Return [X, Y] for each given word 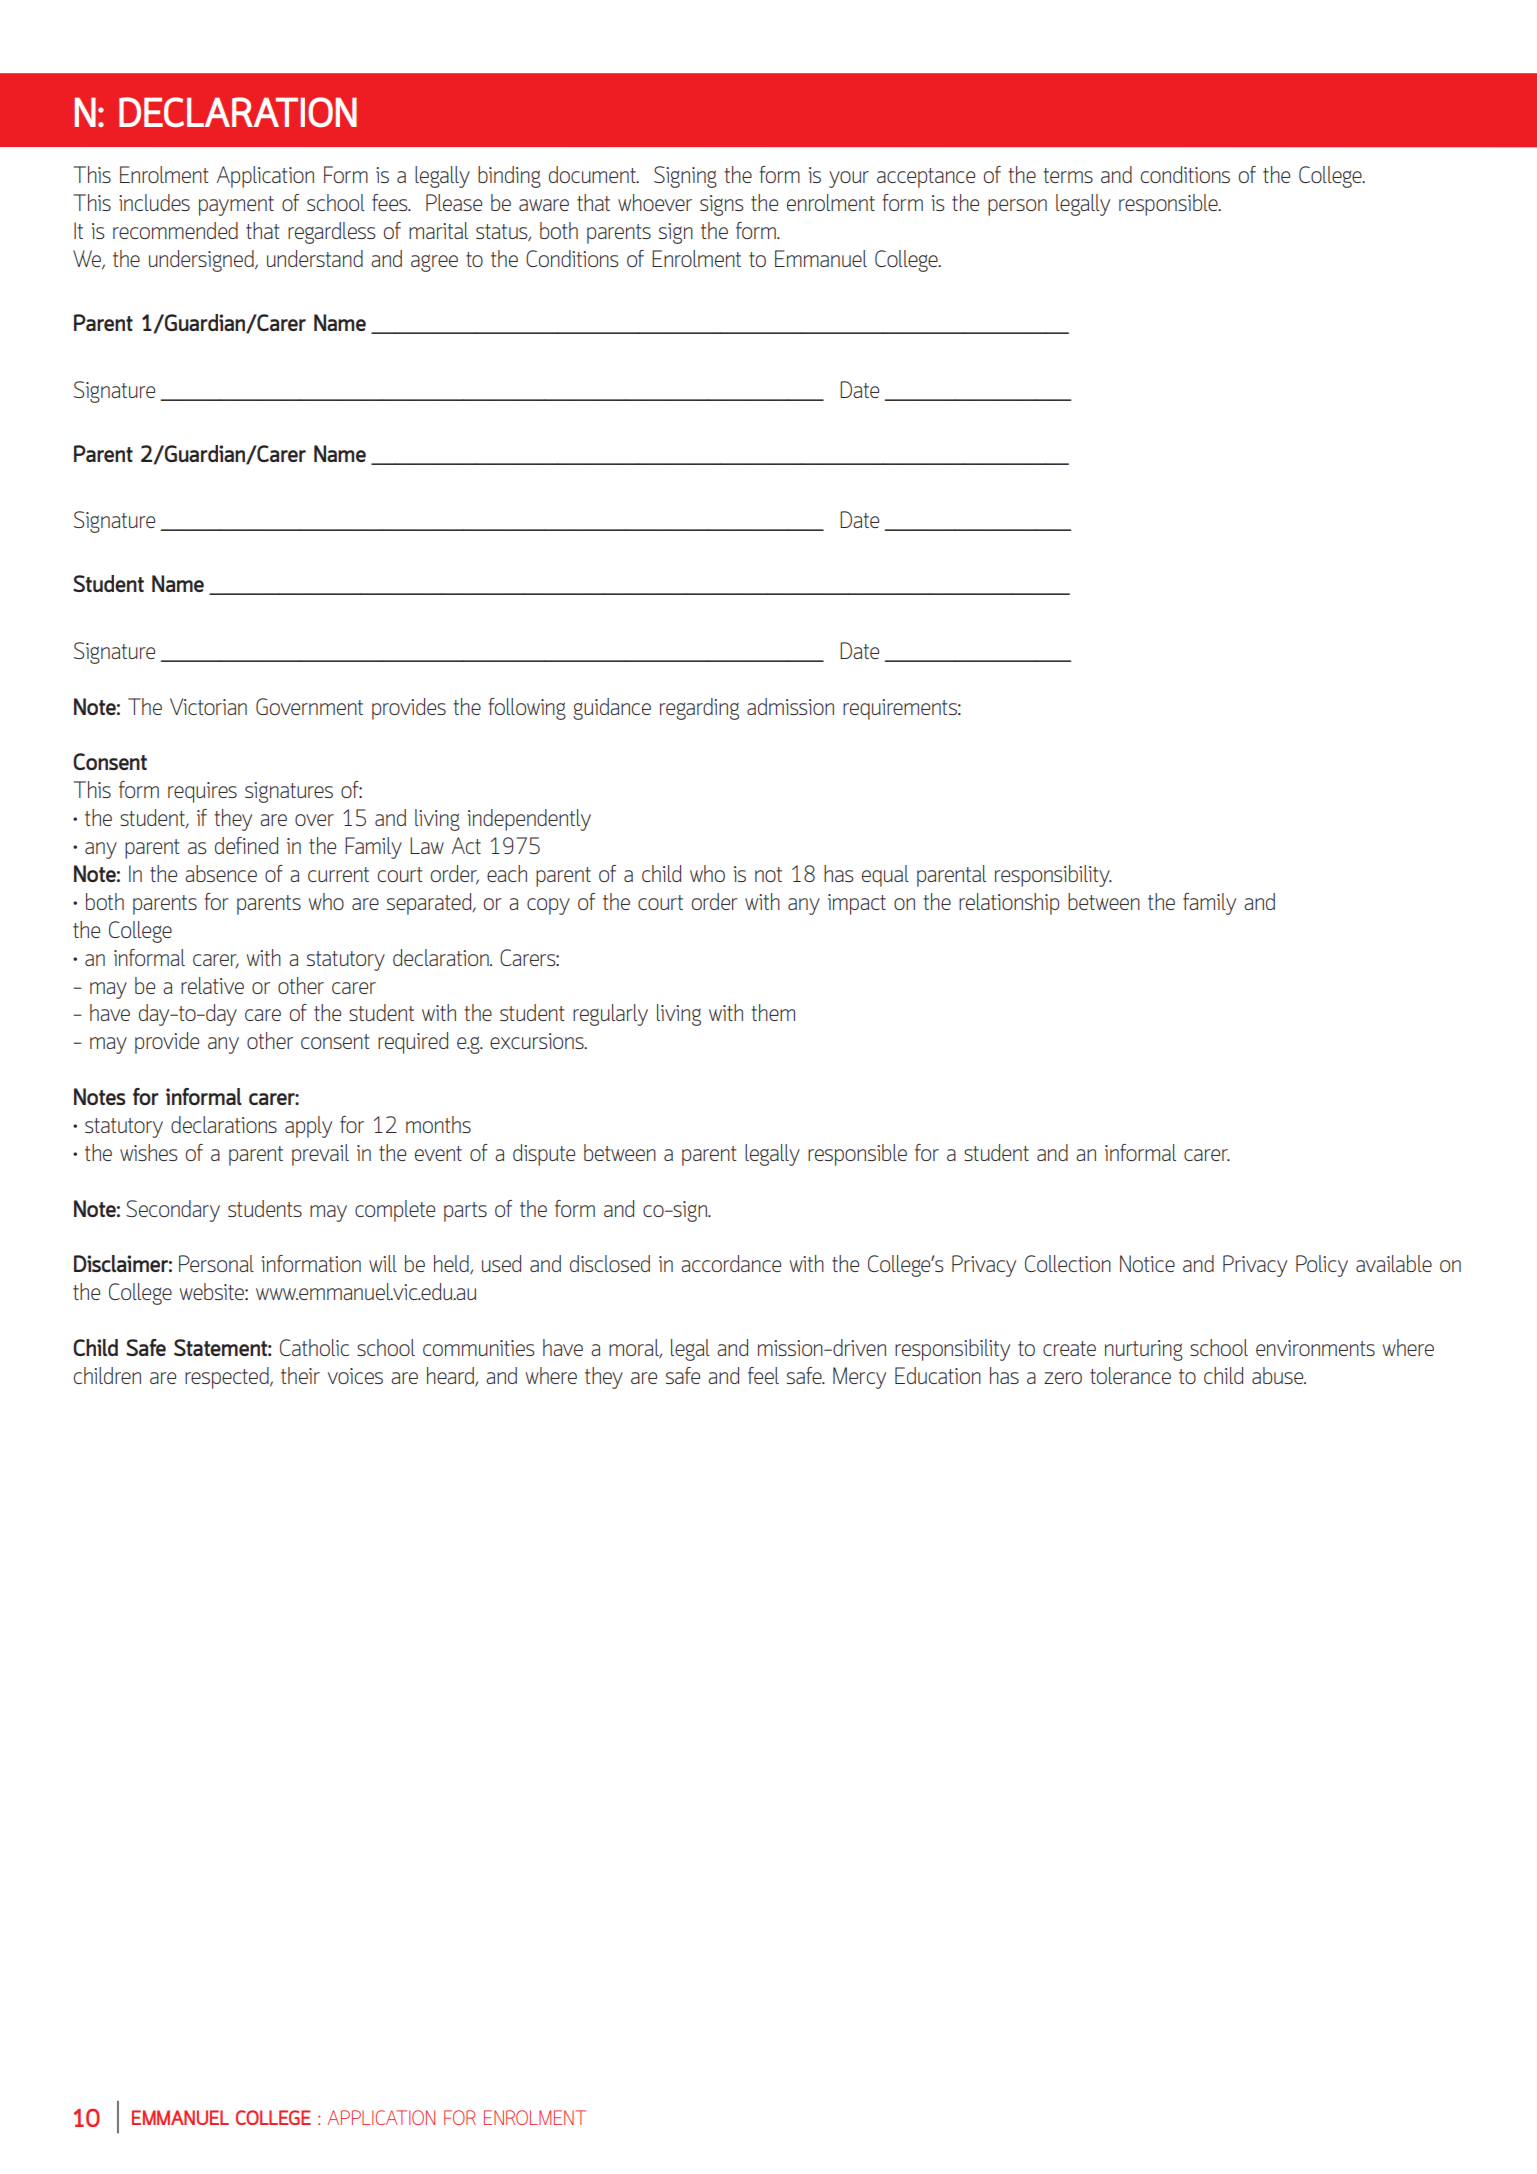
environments [1315, 1348]
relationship [1009, 904]
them [773, 1012]
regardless [331, 233]
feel [763, 1375]
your [849, 179]
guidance [612, 709]
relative [212, 985]
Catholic [314, 1347]
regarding [699, 709]
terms [1068, 175]
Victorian [208, 706]
